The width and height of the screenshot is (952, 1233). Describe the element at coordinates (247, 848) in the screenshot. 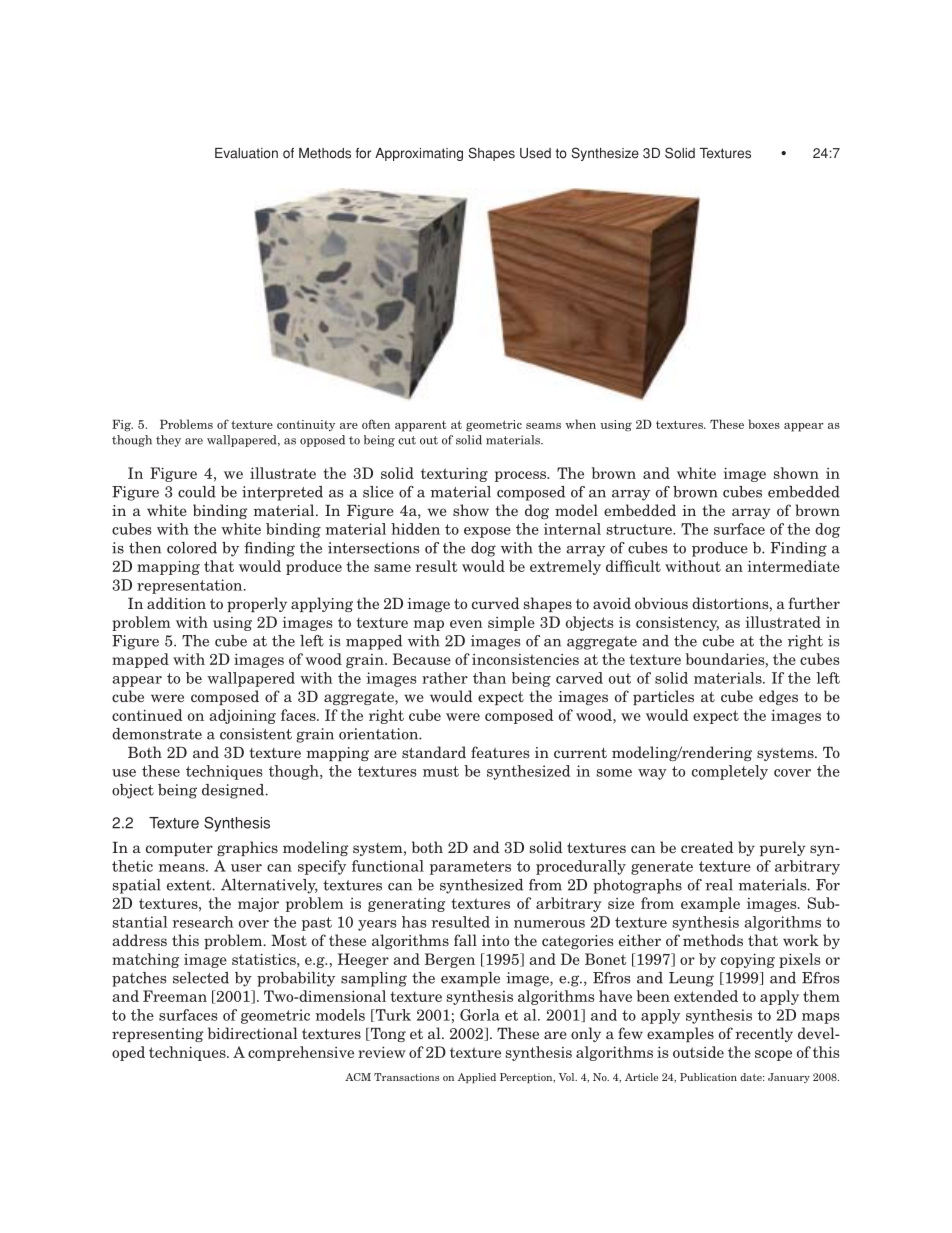

I see `graphics` at that location.
